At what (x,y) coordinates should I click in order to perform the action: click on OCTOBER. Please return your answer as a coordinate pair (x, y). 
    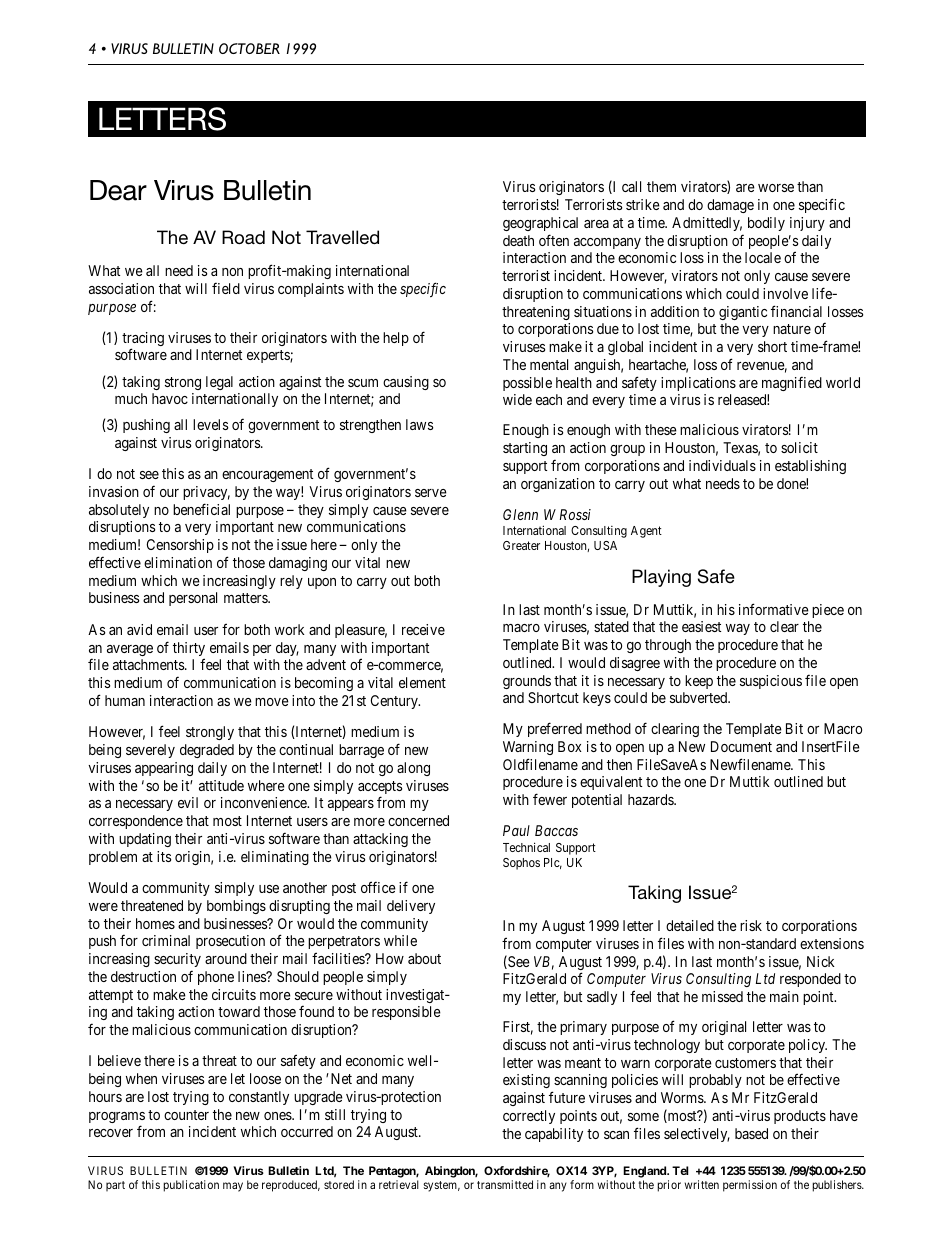
    Looking at the image, I should click on (249, 48).
